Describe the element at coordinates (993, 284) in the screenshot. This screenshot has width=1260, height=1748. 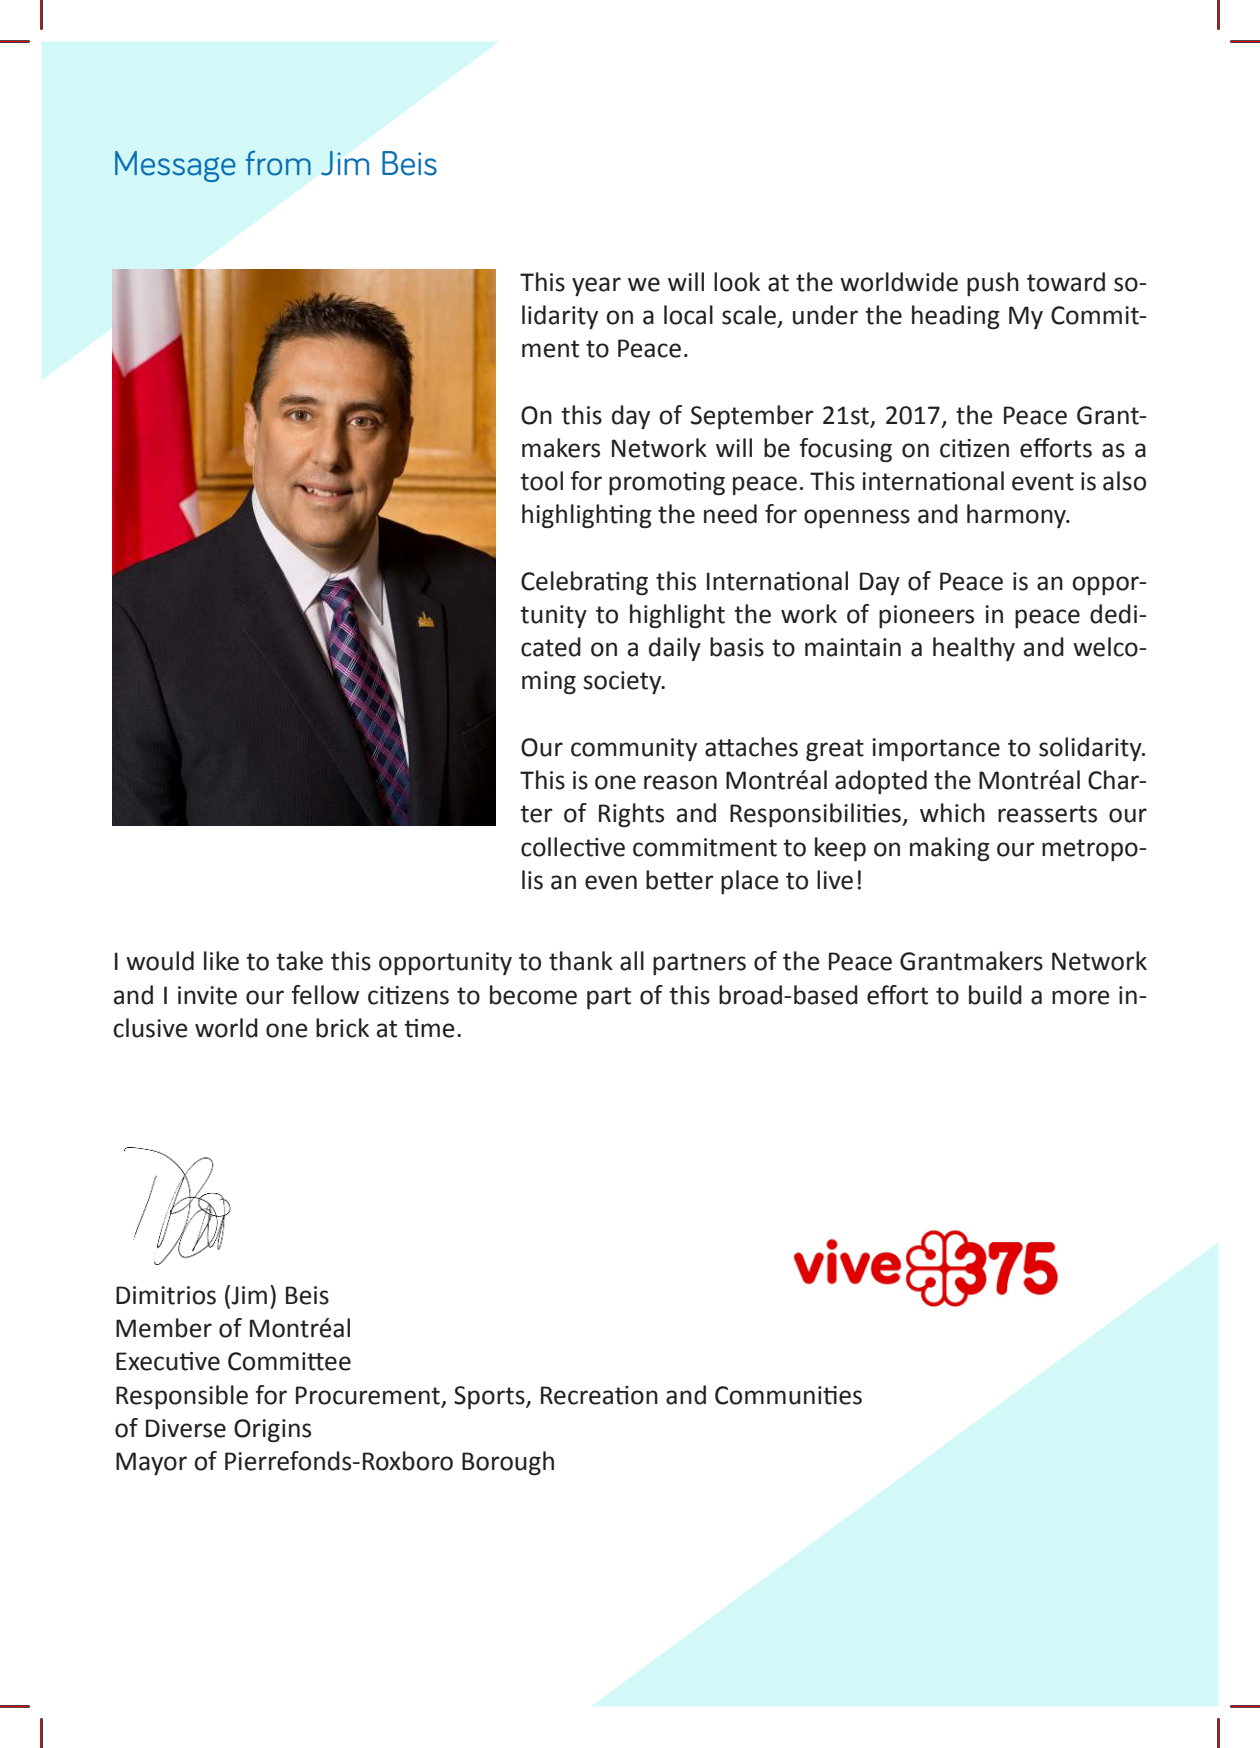
I see `push` at that location.
